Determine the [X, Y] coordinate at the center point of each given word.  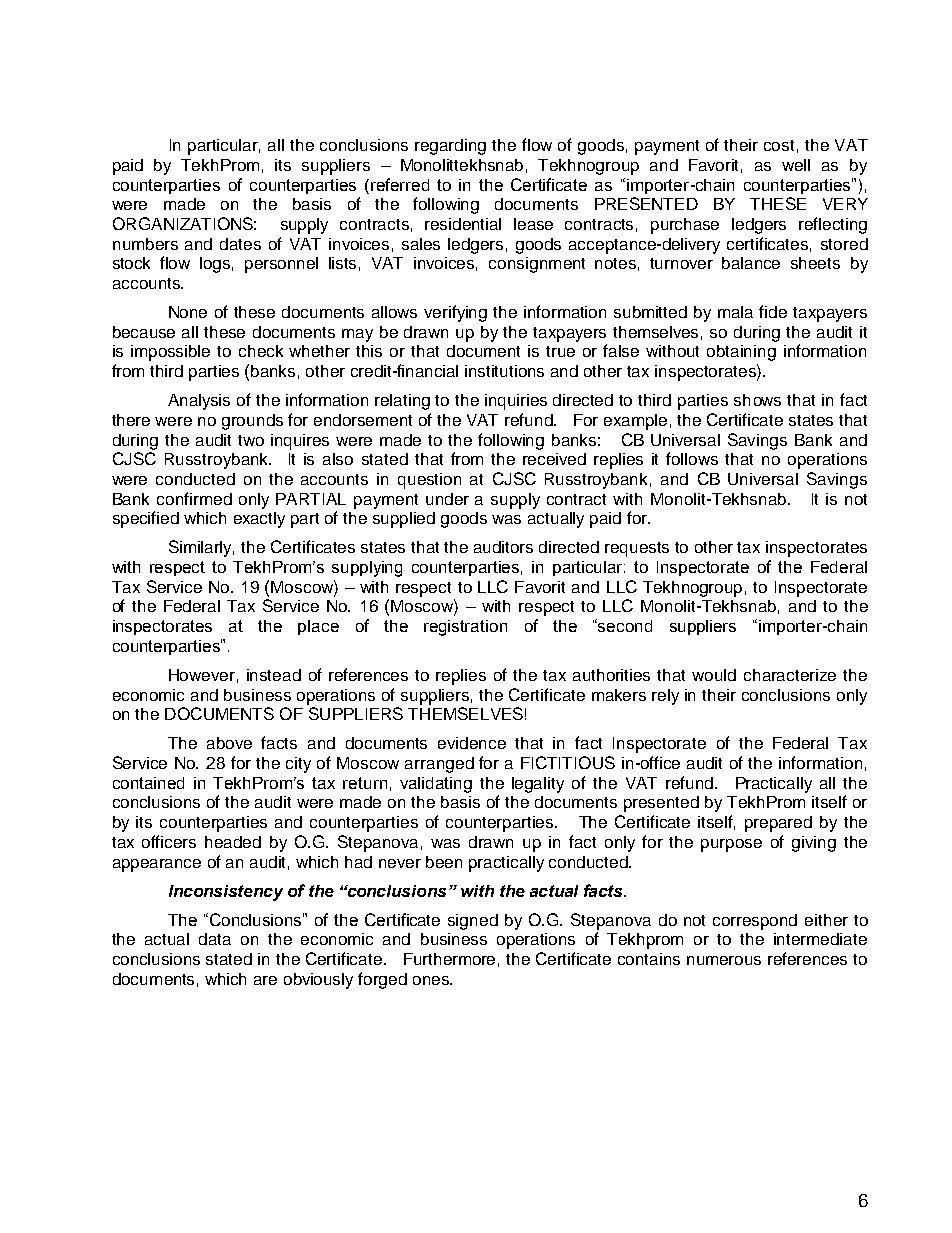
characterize [790, 675]
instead [274, 675]
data [215, 939]
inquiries [516, 402]
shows [757, 400]
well [796, 165]
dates [240, 244]
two [251, 440]
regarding [450, 147]
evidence [472, 743]
